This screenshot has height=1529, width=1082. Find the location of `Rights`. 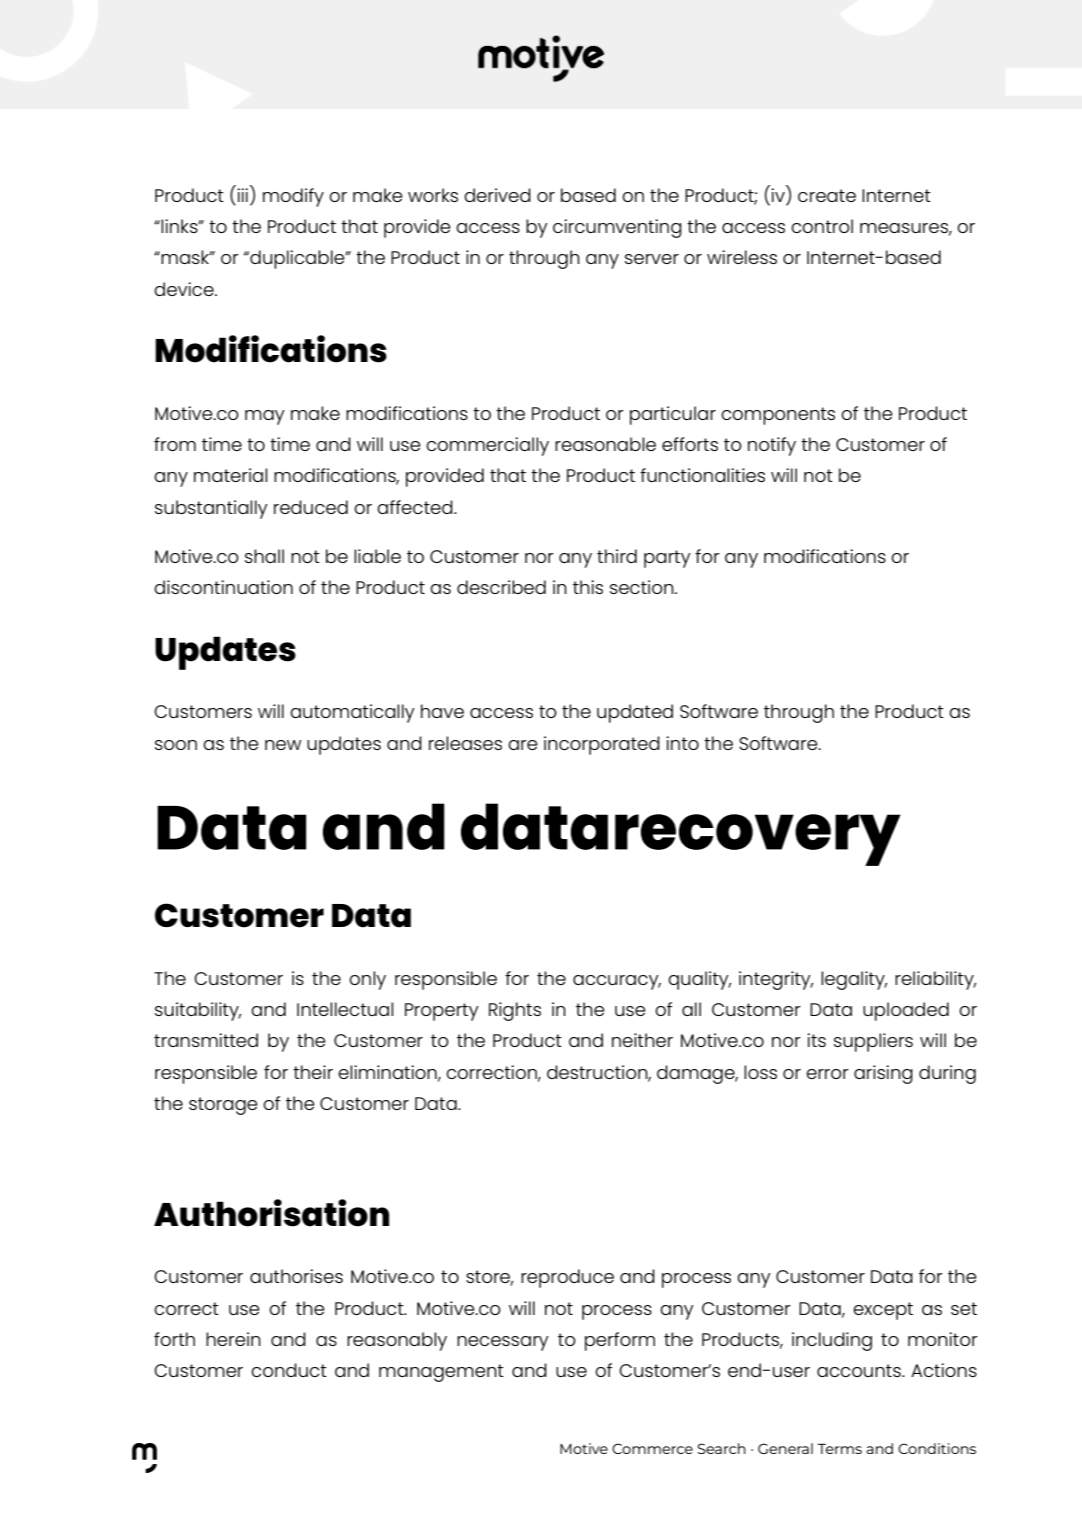

Rights is located at coordinates (515, 1011).
